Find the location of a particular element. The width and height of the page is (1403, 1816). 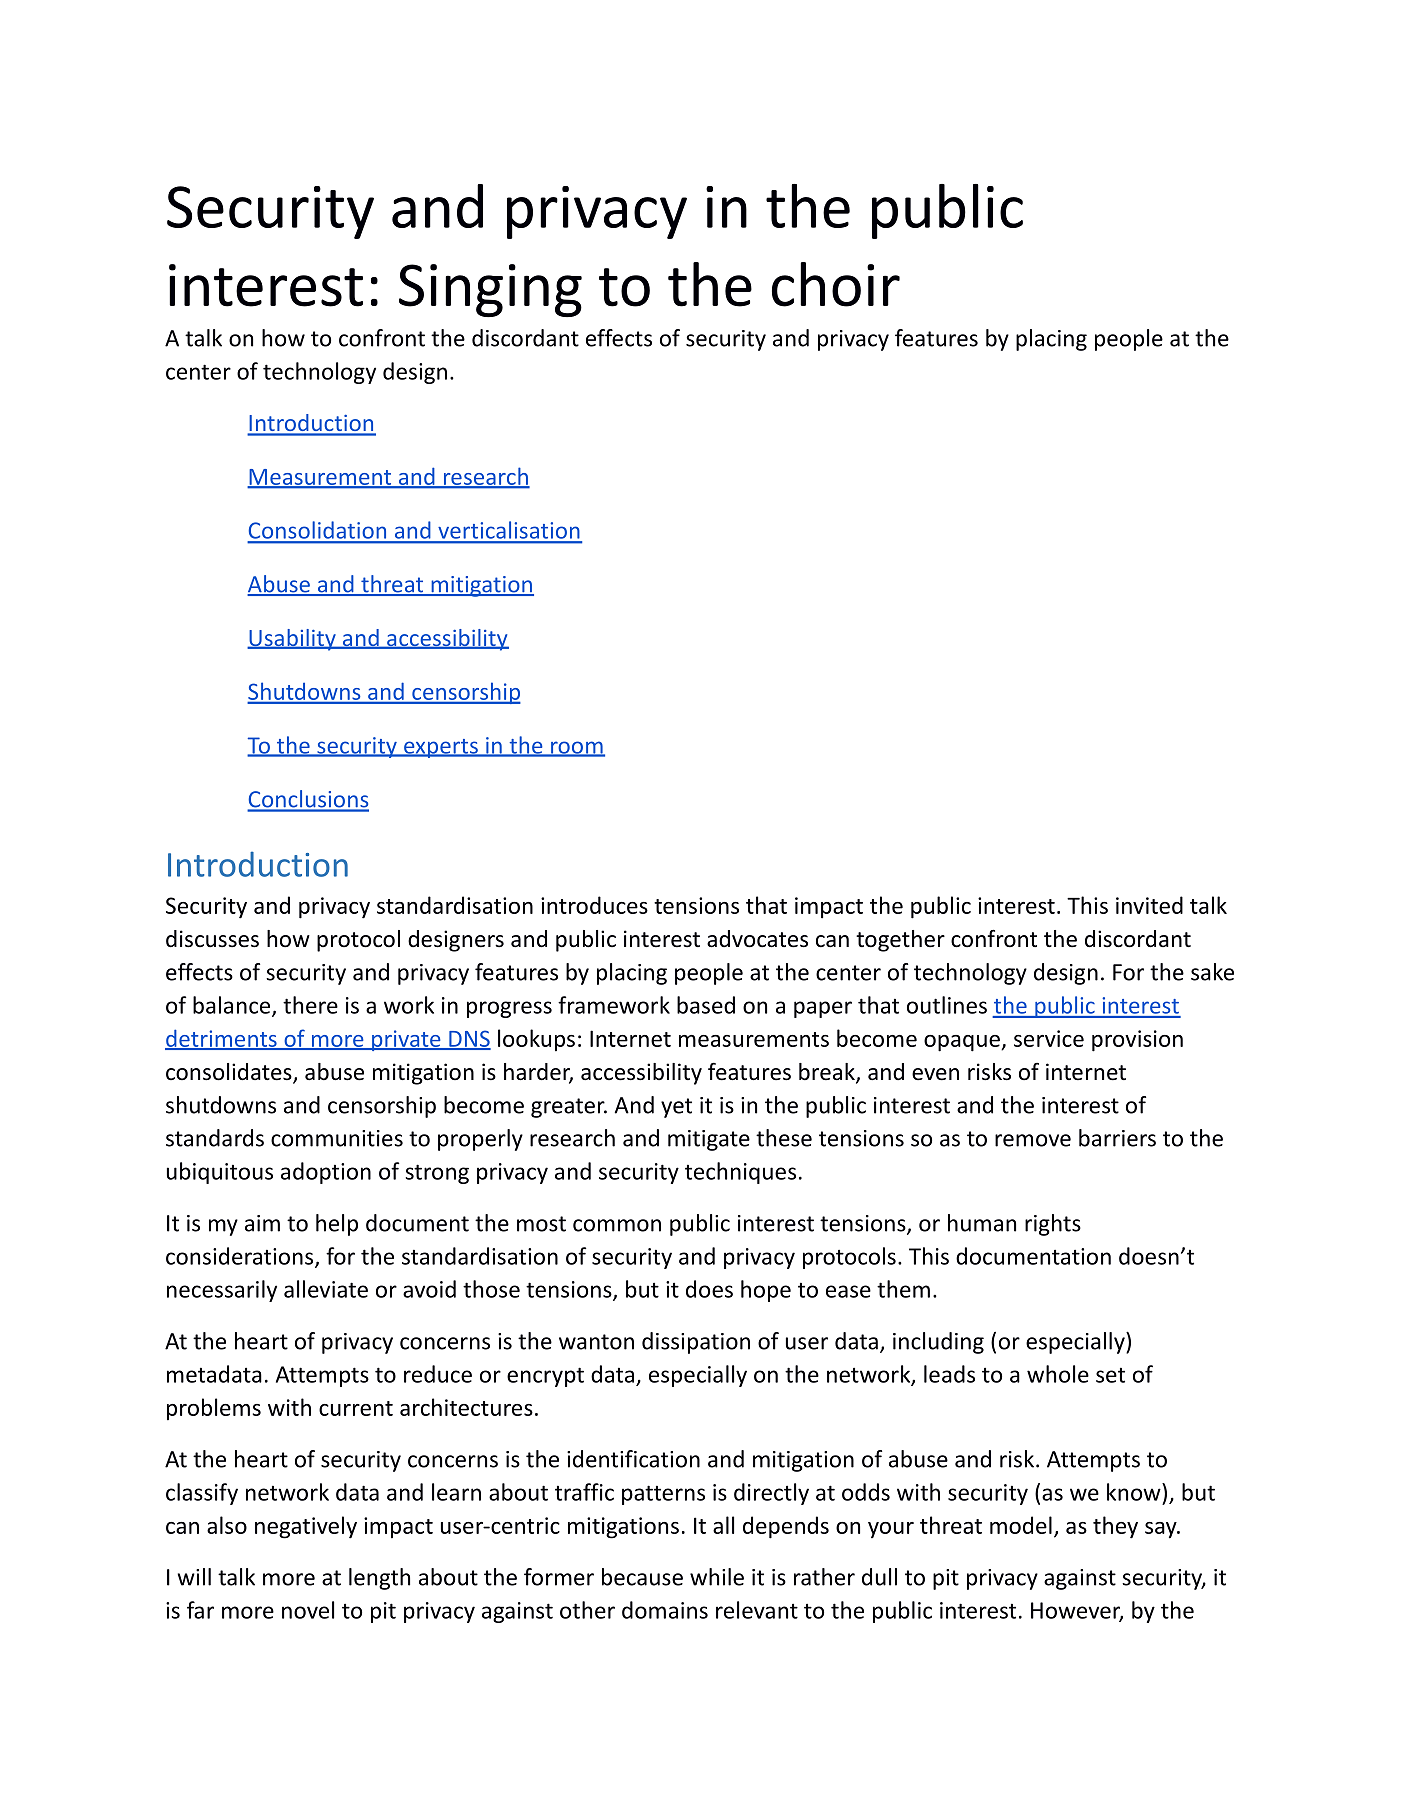

choir is located at coordinates (836, 284).
